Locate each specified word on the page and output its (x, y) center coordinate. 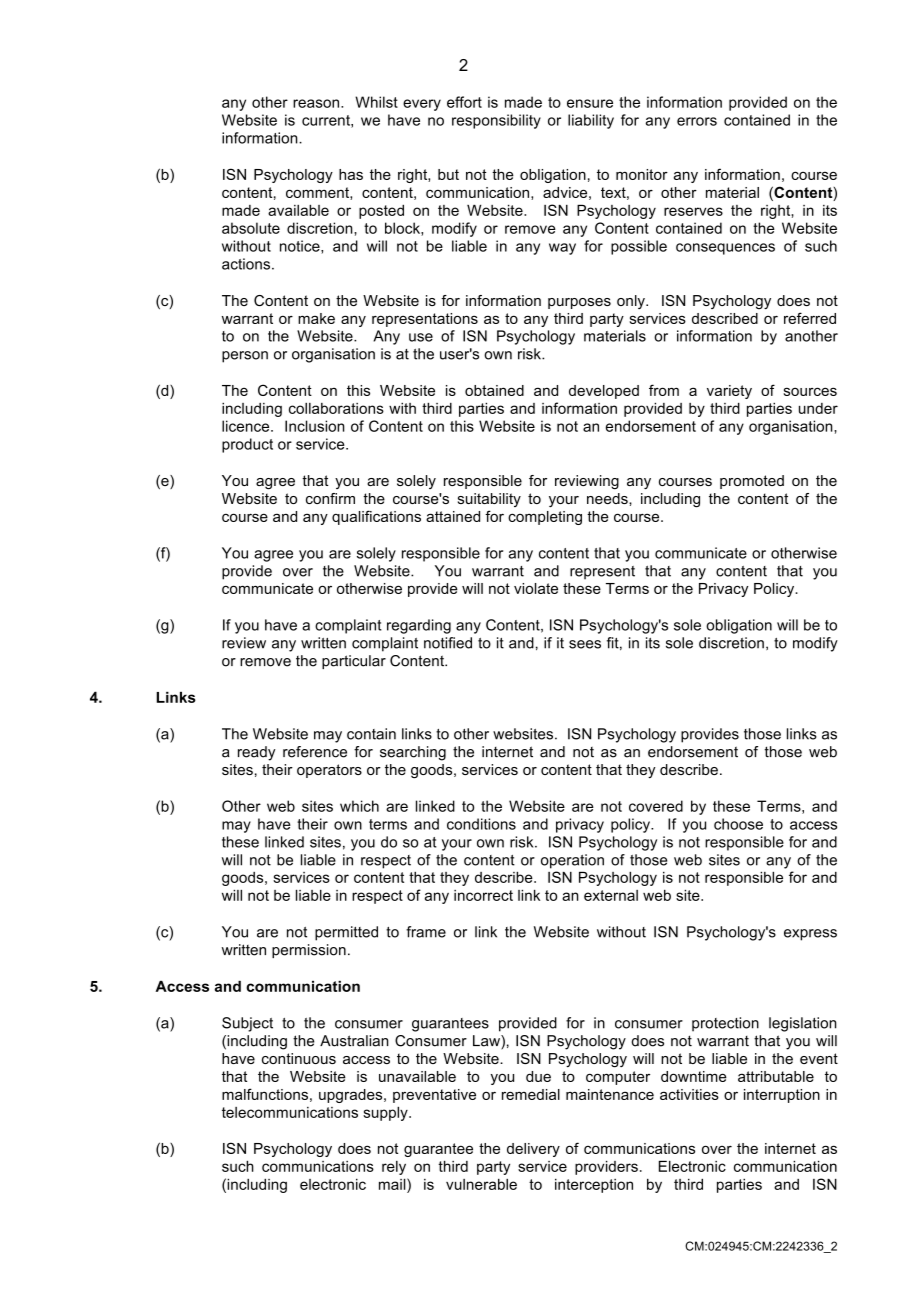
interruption (782, 1096)
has (351, 174)
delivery (533, 1150)
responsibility (496, 121)
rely (394, 1168)
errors (697, 121)
